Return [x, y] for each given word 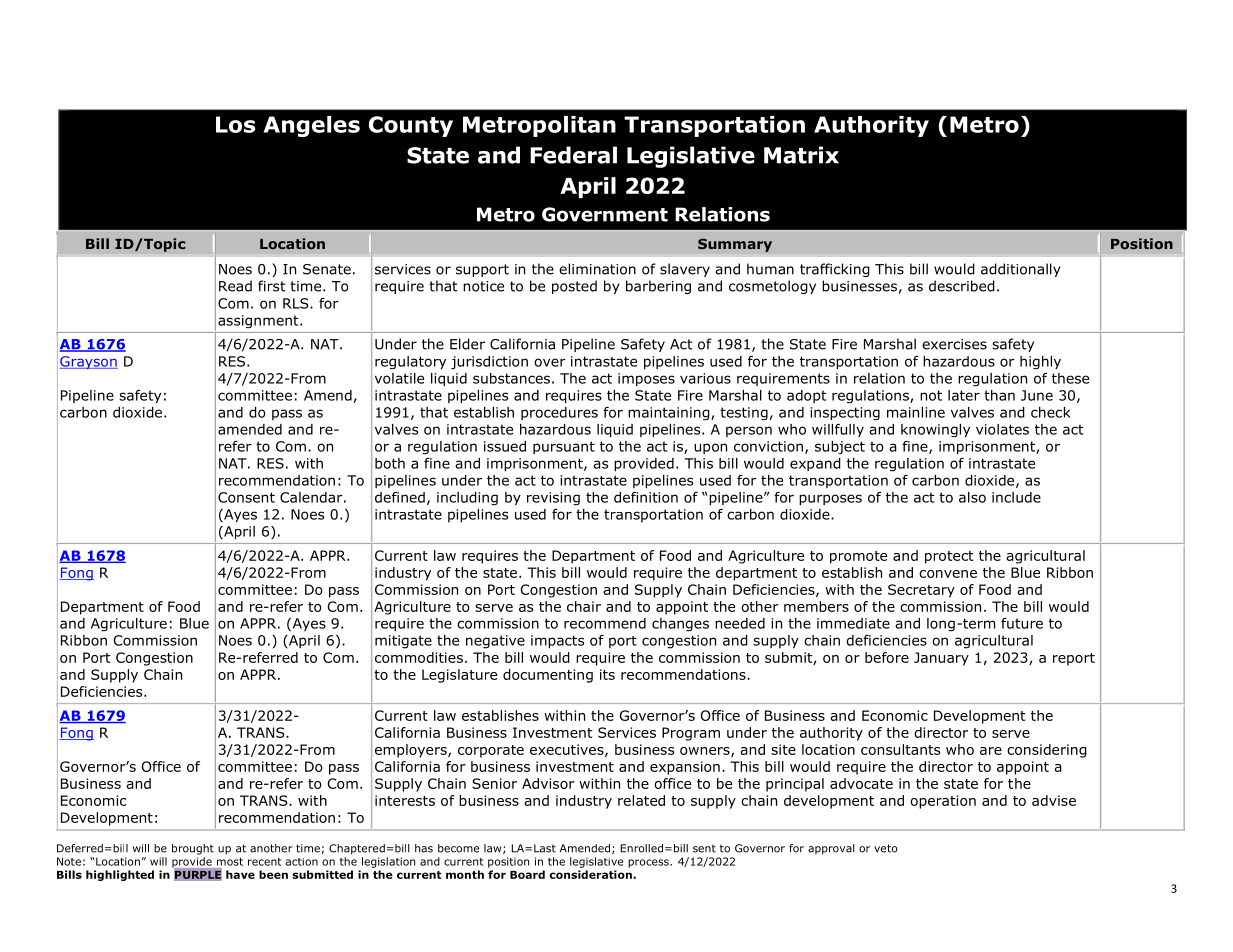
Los [235, 124]
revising [553, 499]
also [972, 497]
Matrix [801, 155]
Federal [573, 155]
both [390, 463]
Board [527, 874]
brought [193, 849]
